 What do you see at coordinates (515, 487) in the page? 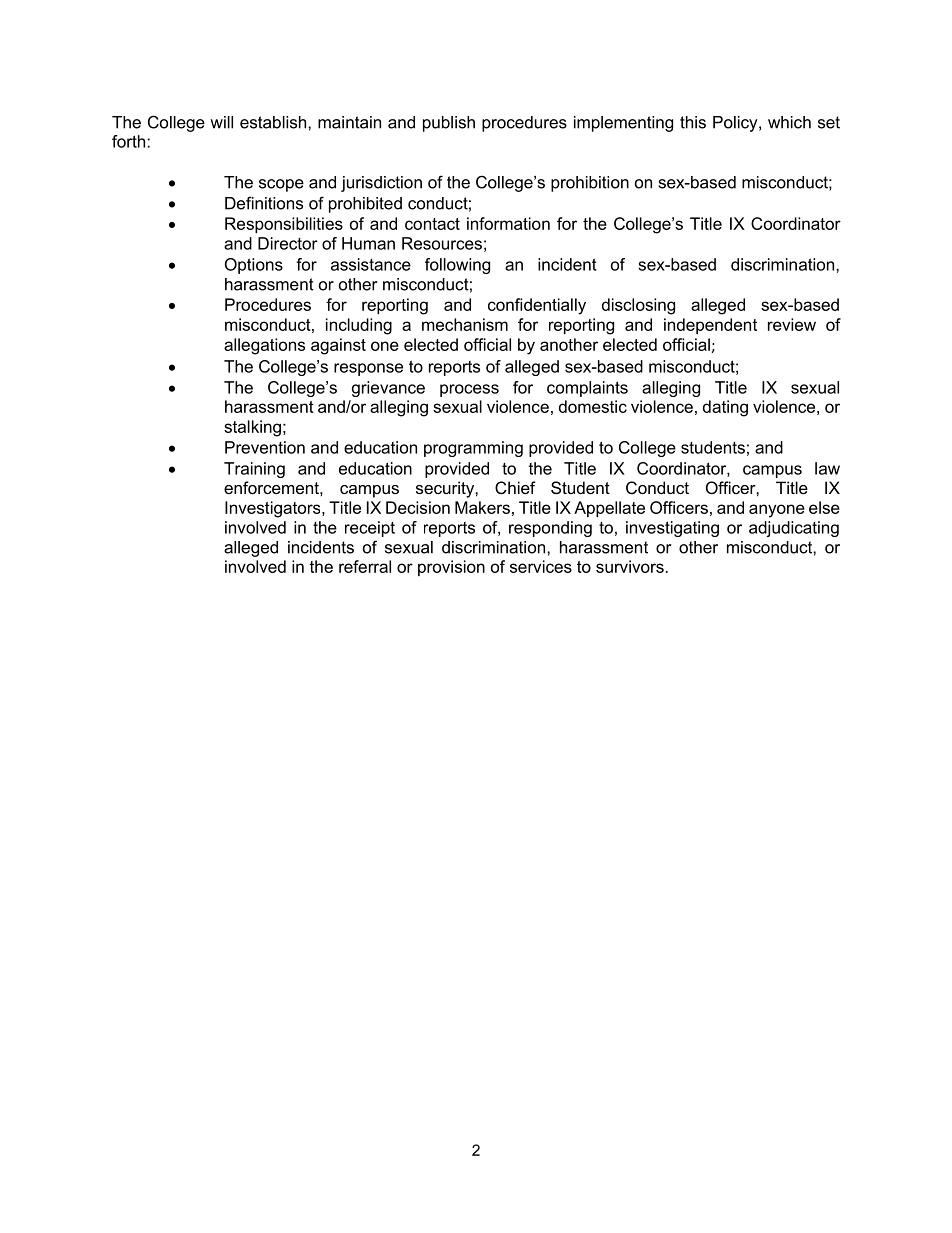
I see `Chief` at bounding box center [515, 487].
